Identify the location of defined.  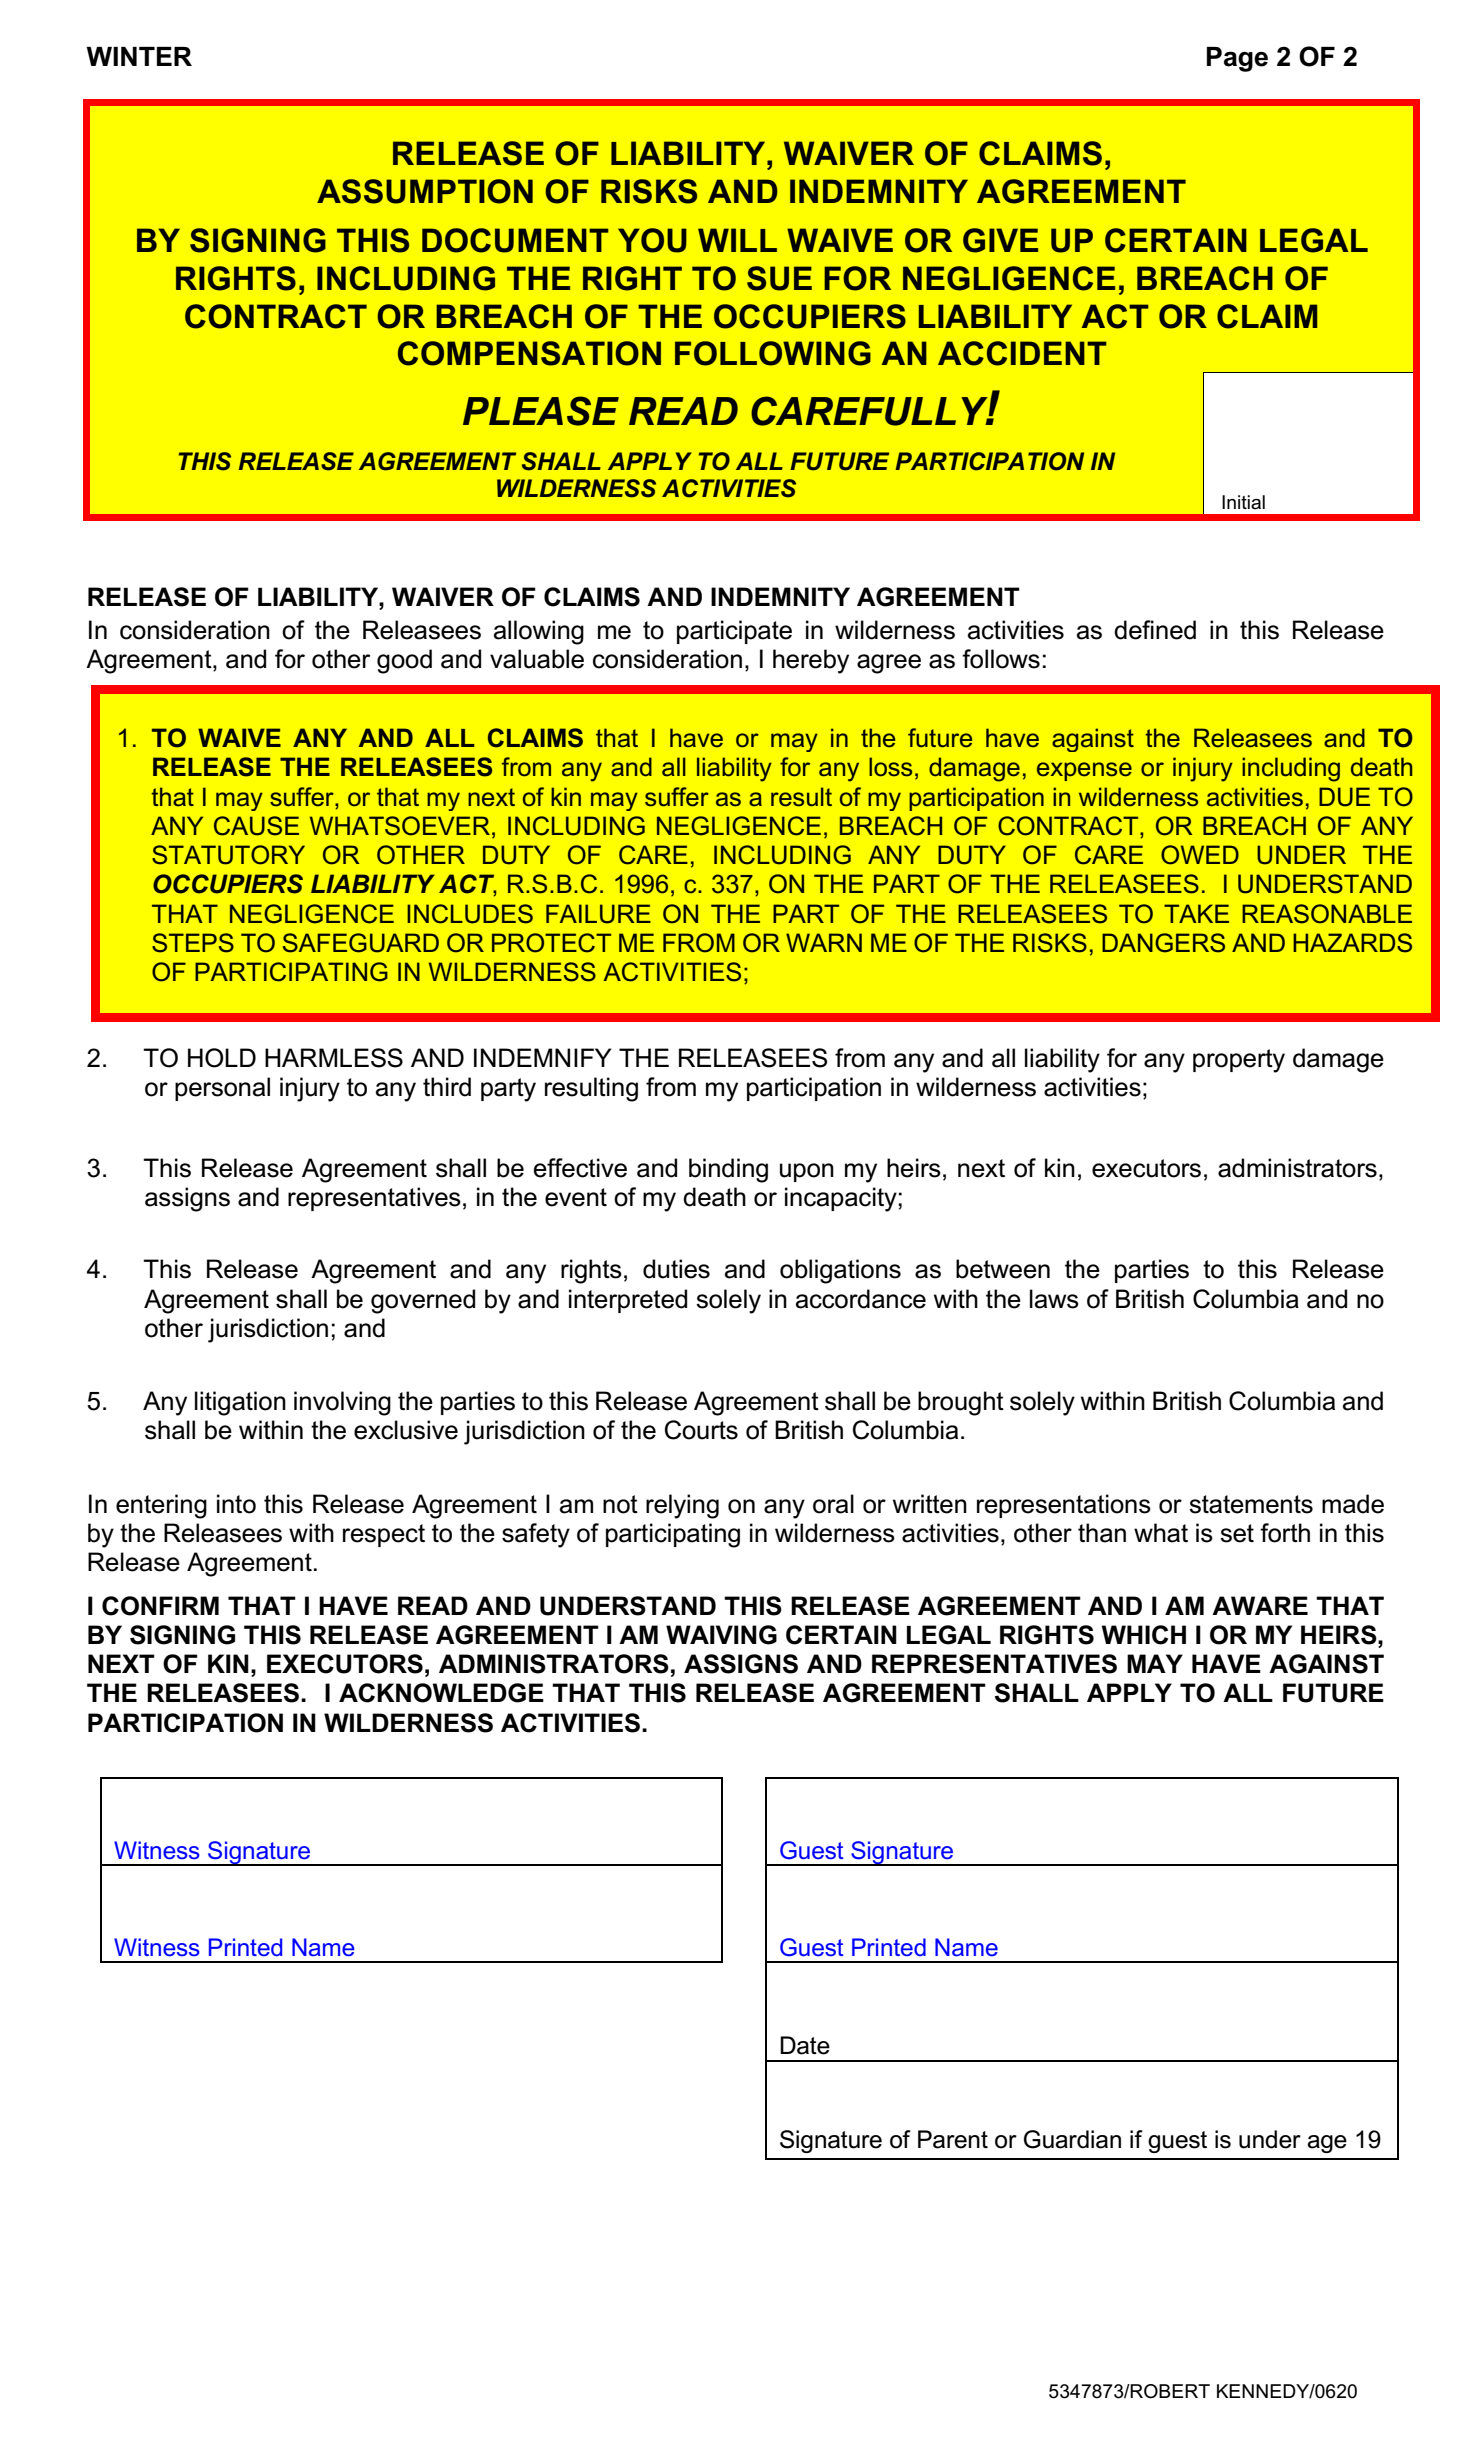
(1155, 630).
